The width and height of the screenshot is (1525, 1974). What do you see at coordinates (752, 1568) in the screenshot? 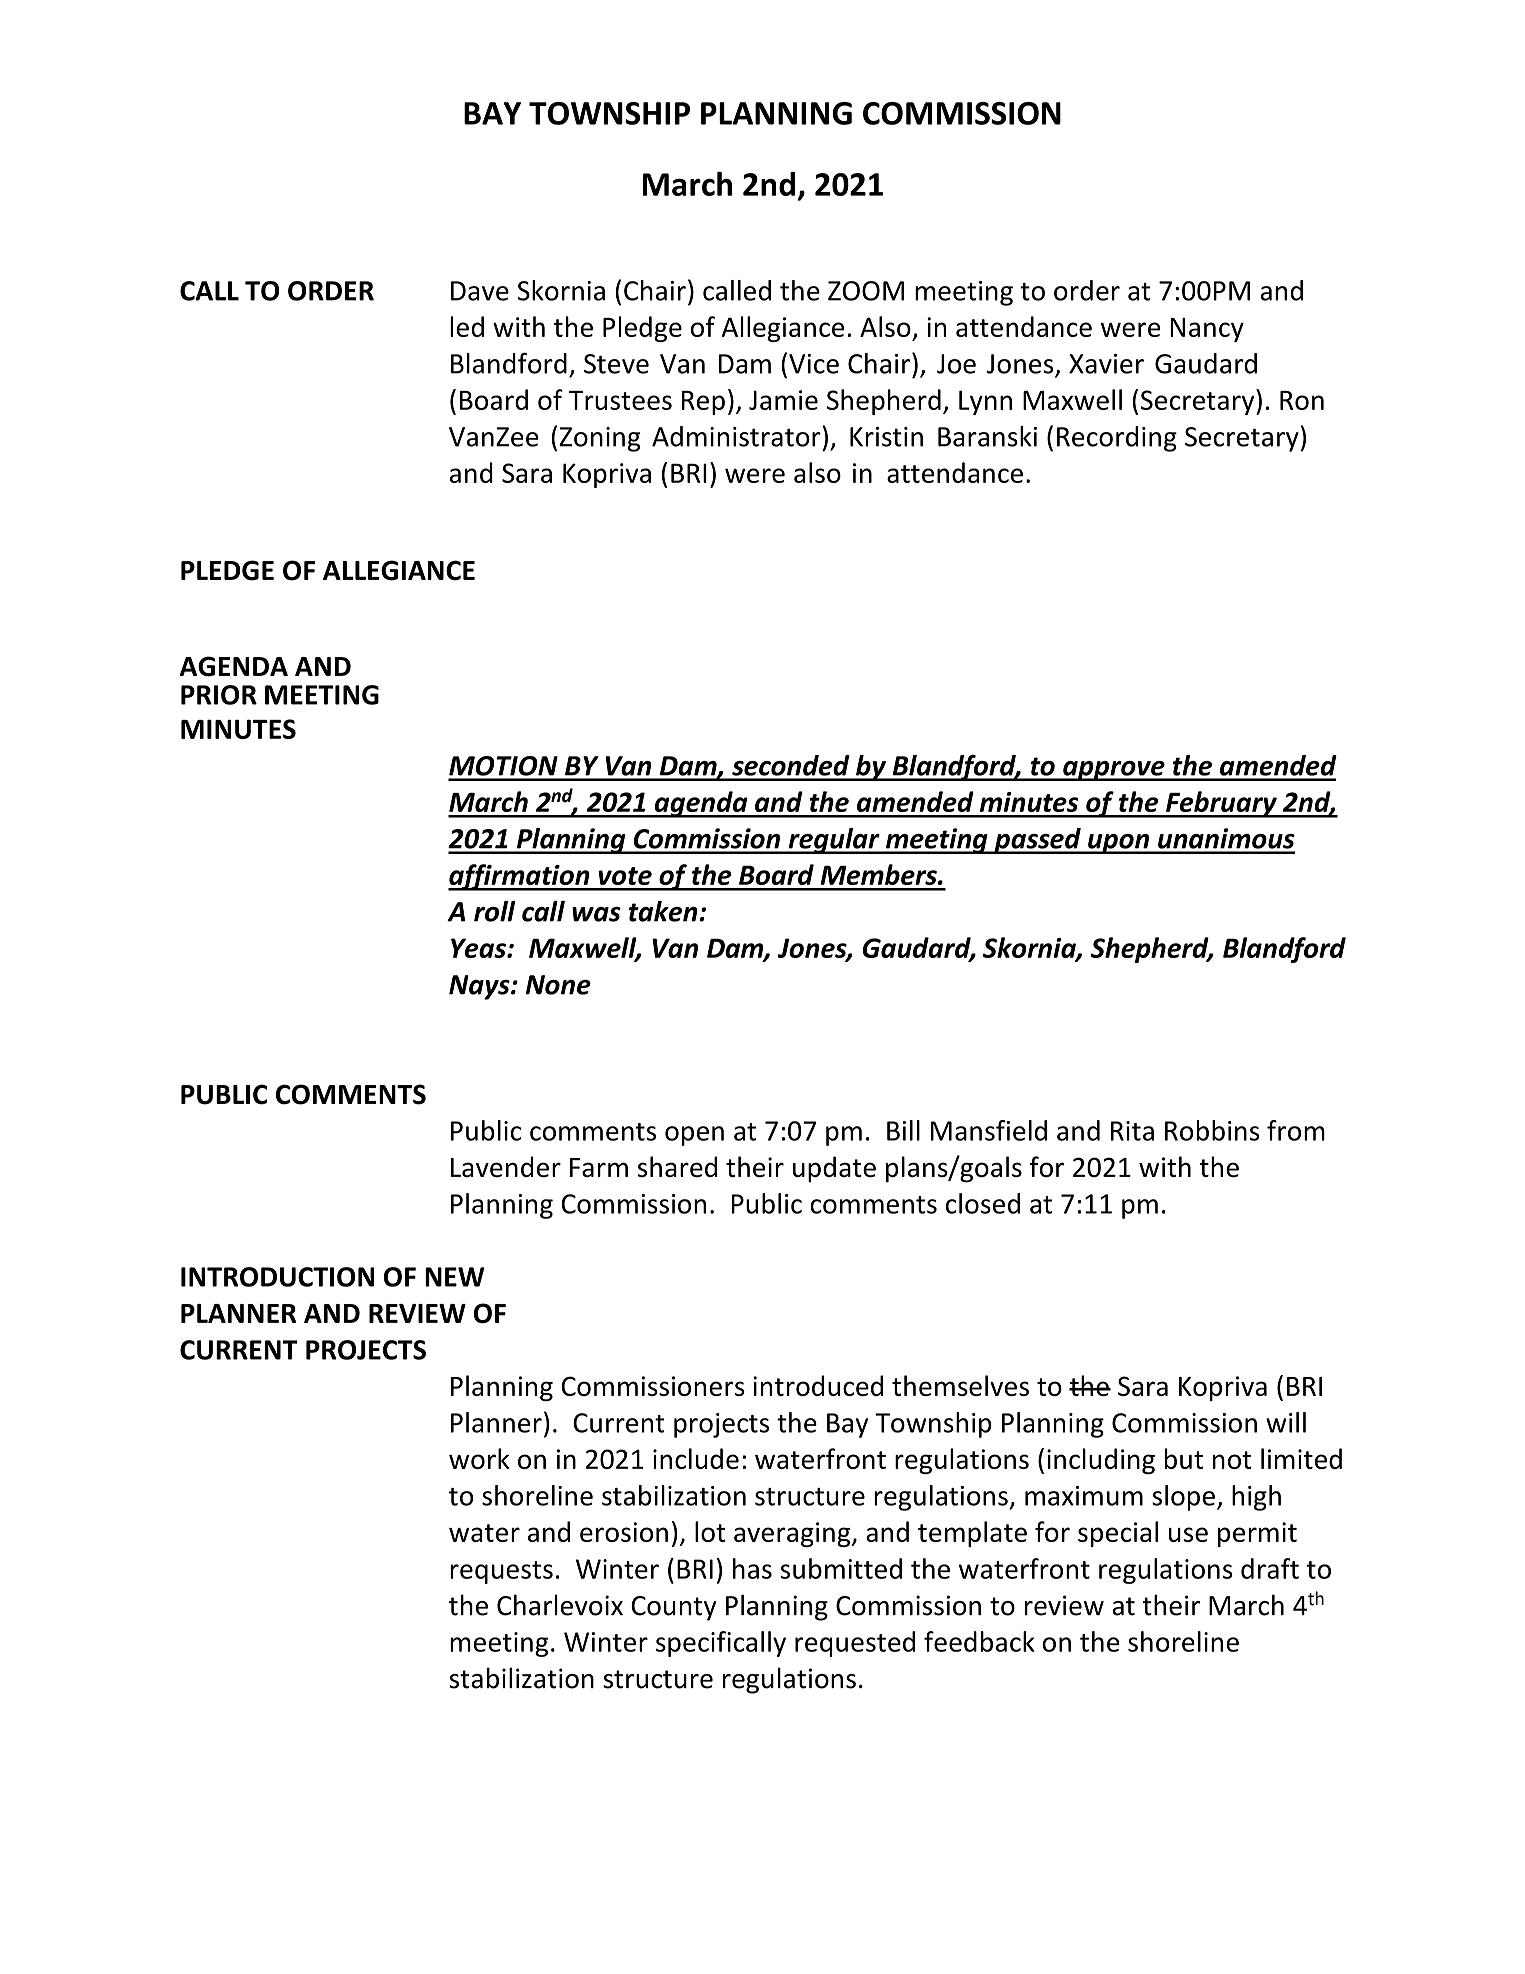
I see `has` at bounding box center [752, 1568].
